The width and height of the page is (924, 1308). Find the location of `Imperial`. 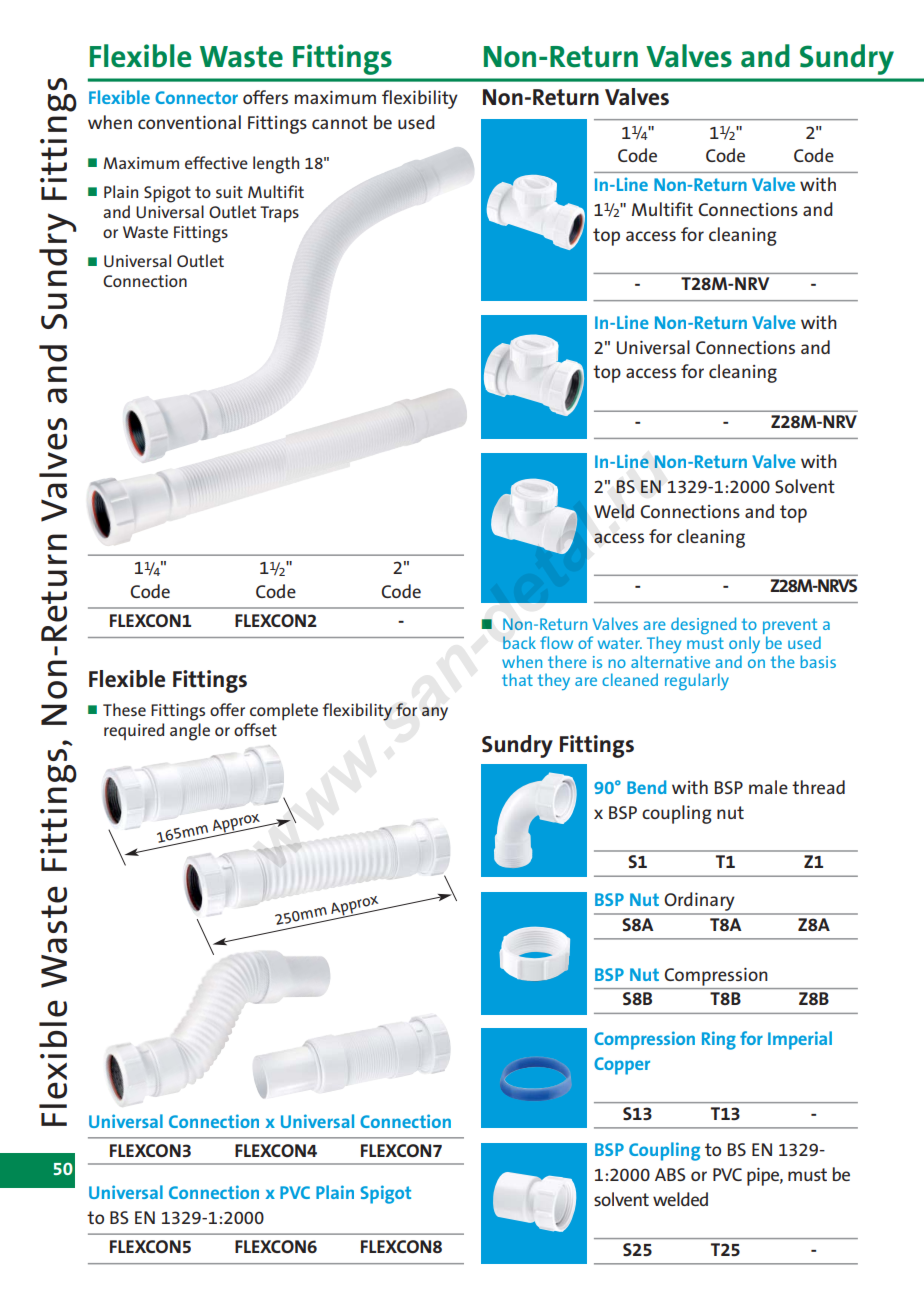

Imperial is located at coordinates (800, 1040).
